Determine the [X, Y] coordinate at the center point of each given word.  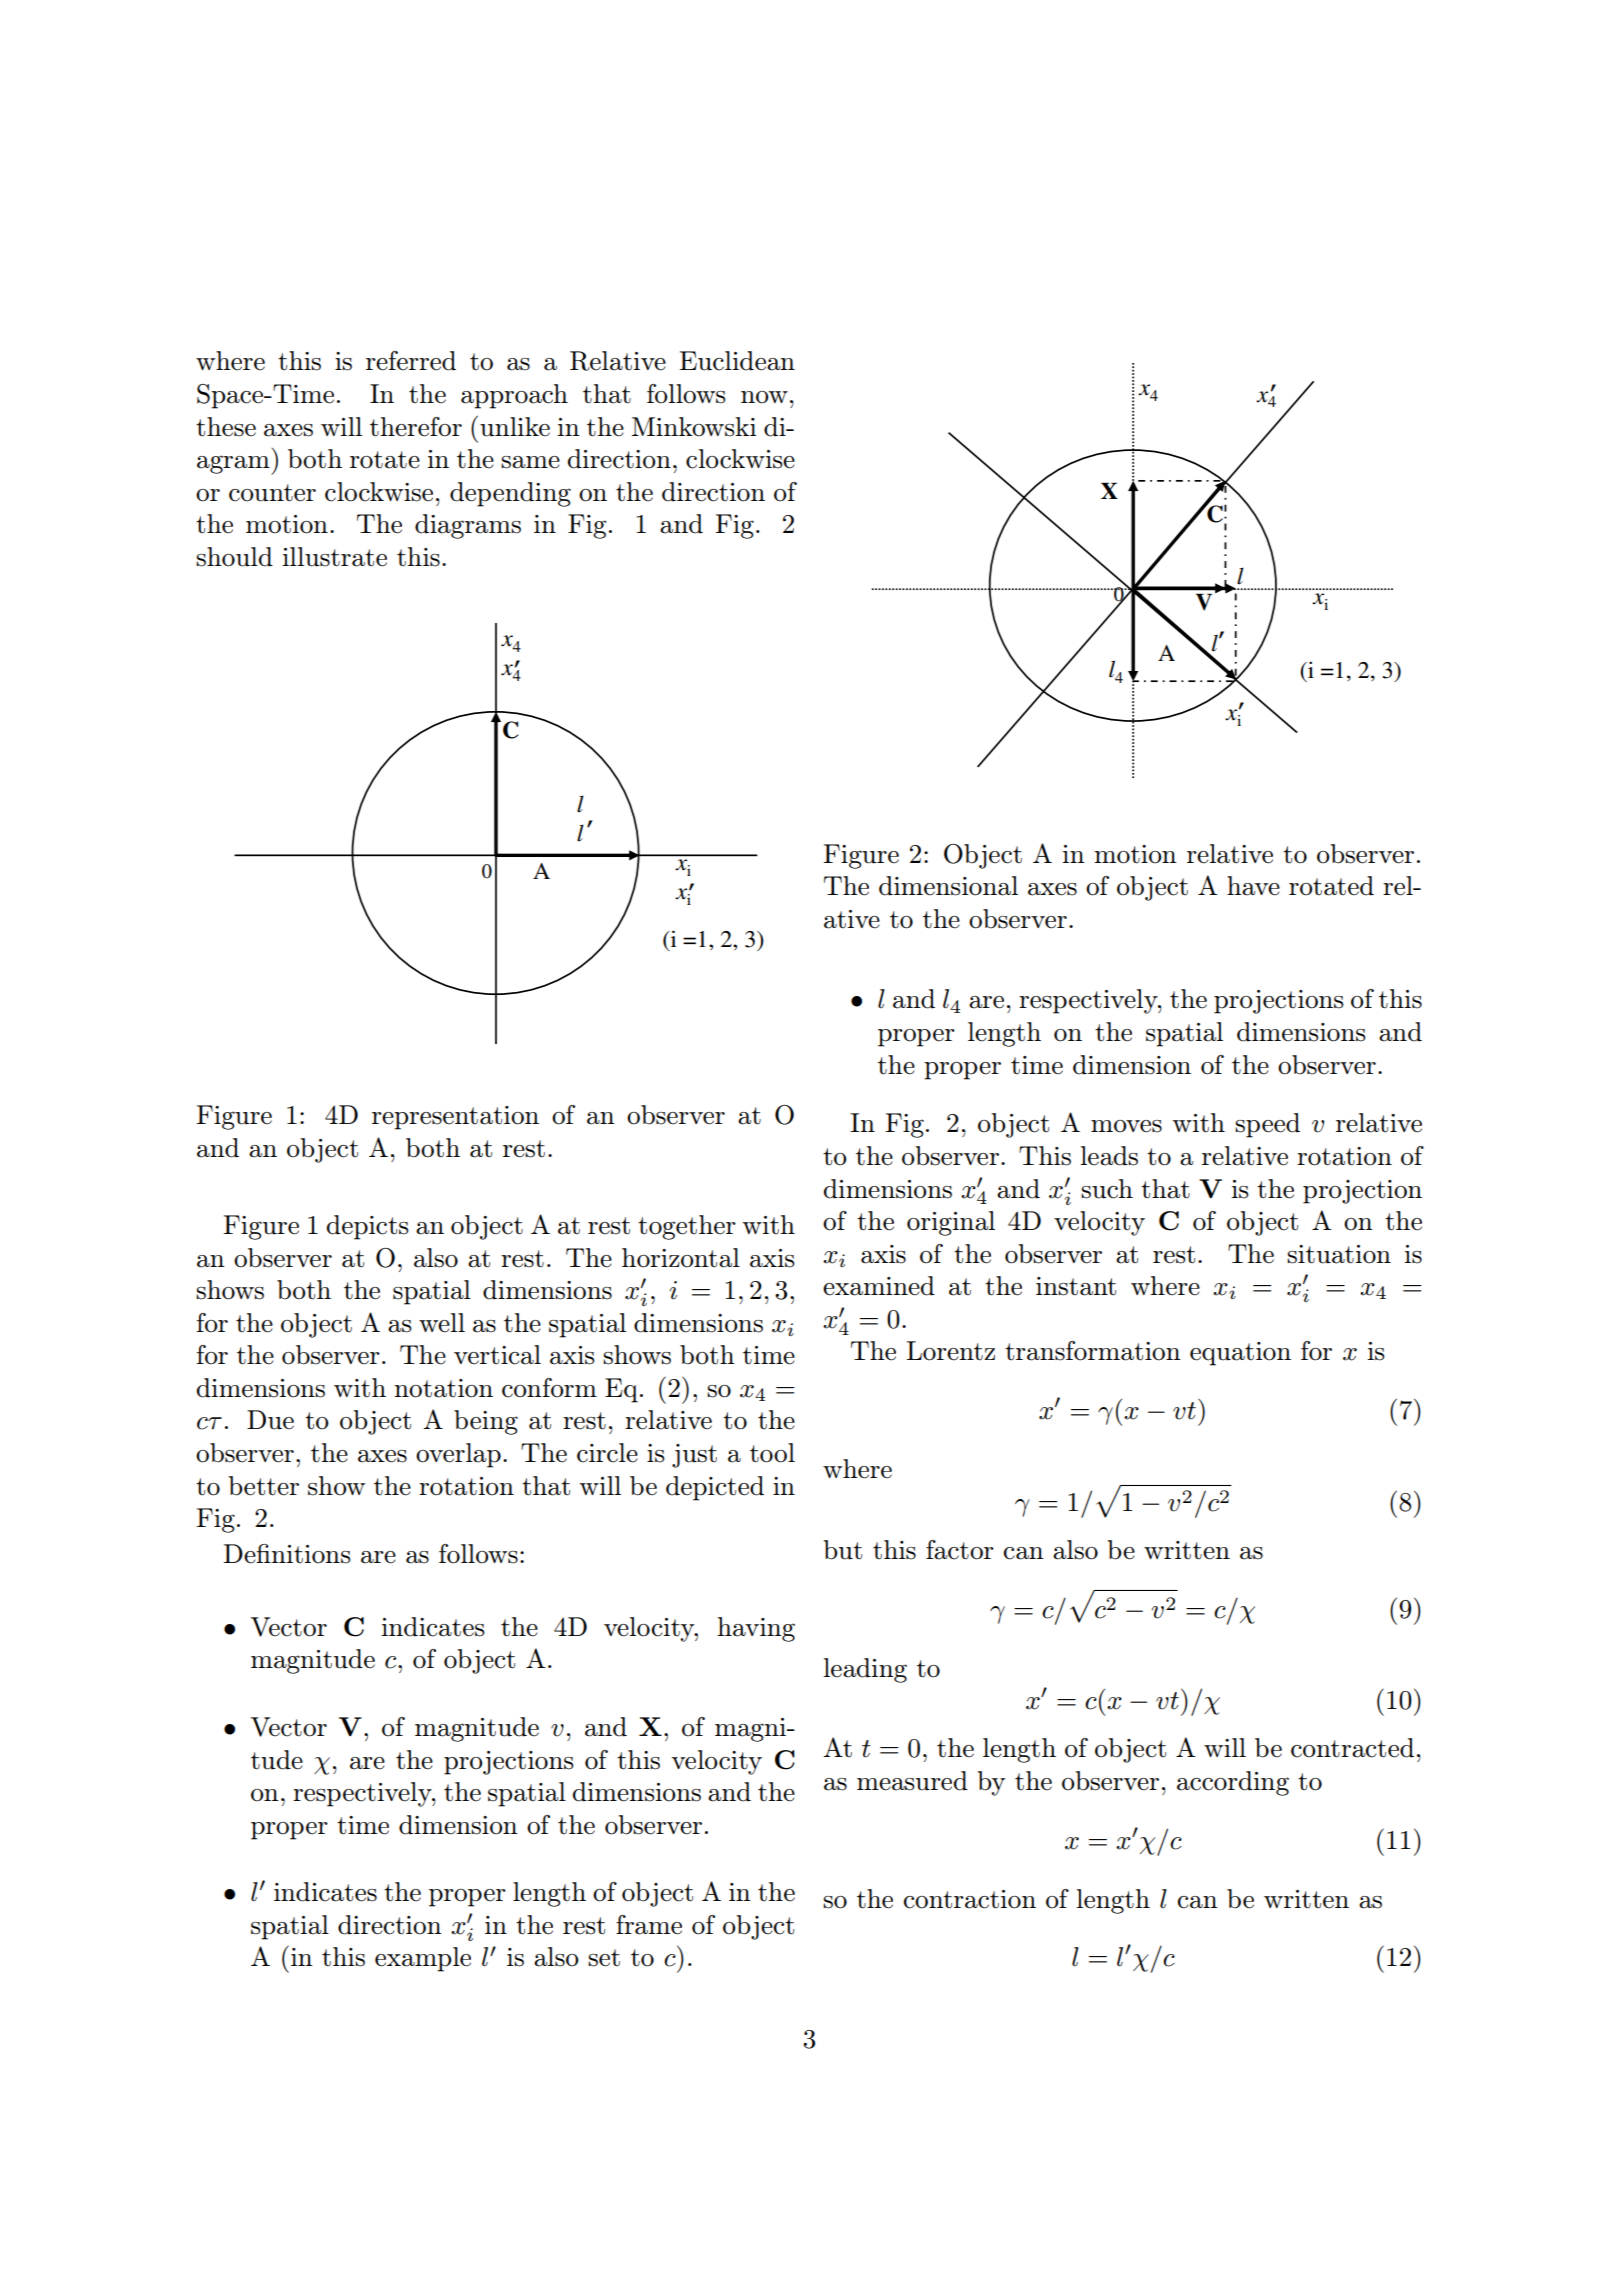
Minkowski [694, 427]
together [687, 1227]
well [442, 1323]
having [756, 1629]
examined [879, 1286]
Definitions [287, 1554]
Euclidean [737, 361]
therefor [416, 427]
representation [455, 1118]
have [1253, 886]
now [764, 397]
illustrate [335, 557]
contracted [1352, 1748]
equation [1240, 1354]
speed [1267, 1125]
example [423, 1959]
